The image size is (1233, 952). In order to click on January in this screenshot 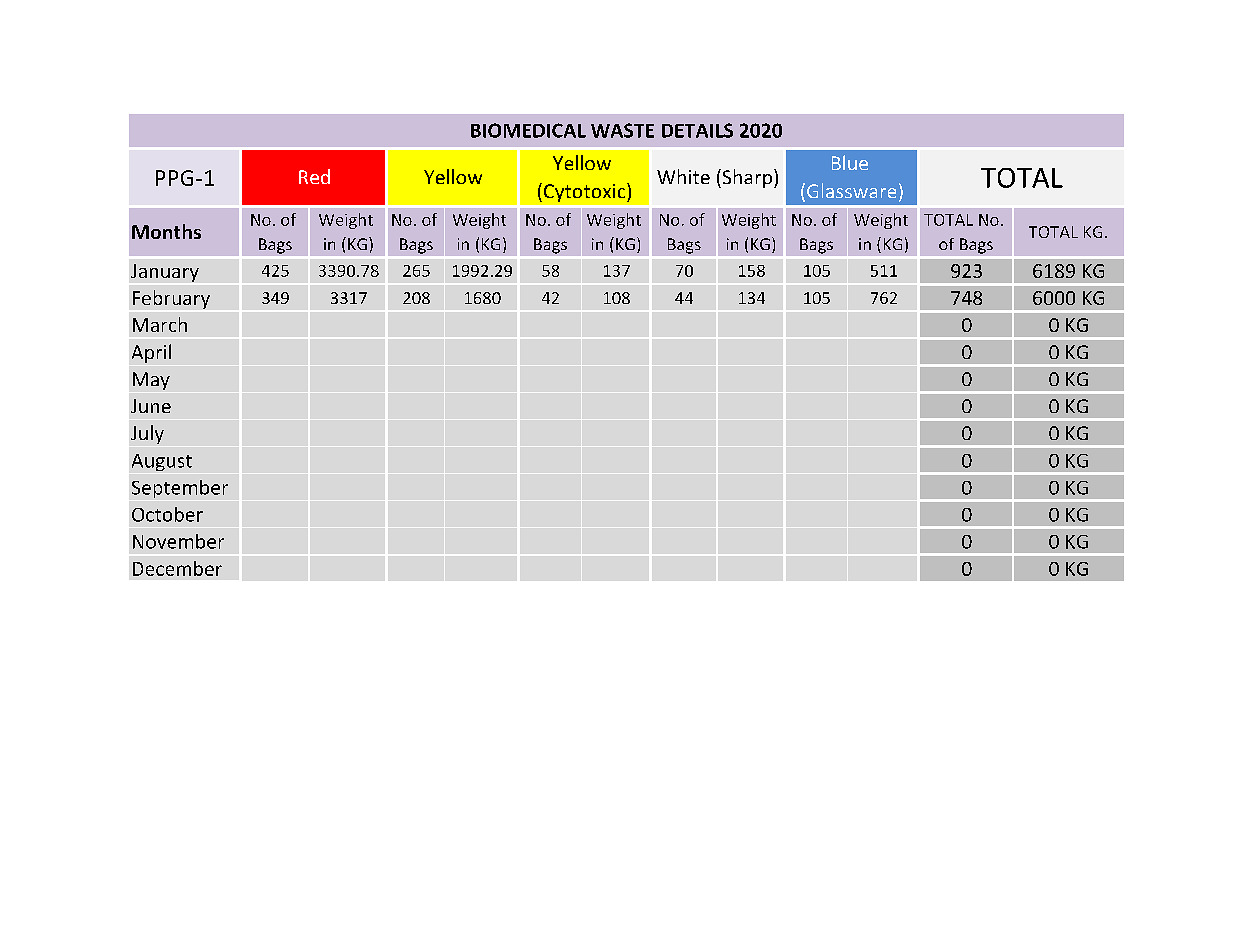, I will do `click(165, 273)`.
